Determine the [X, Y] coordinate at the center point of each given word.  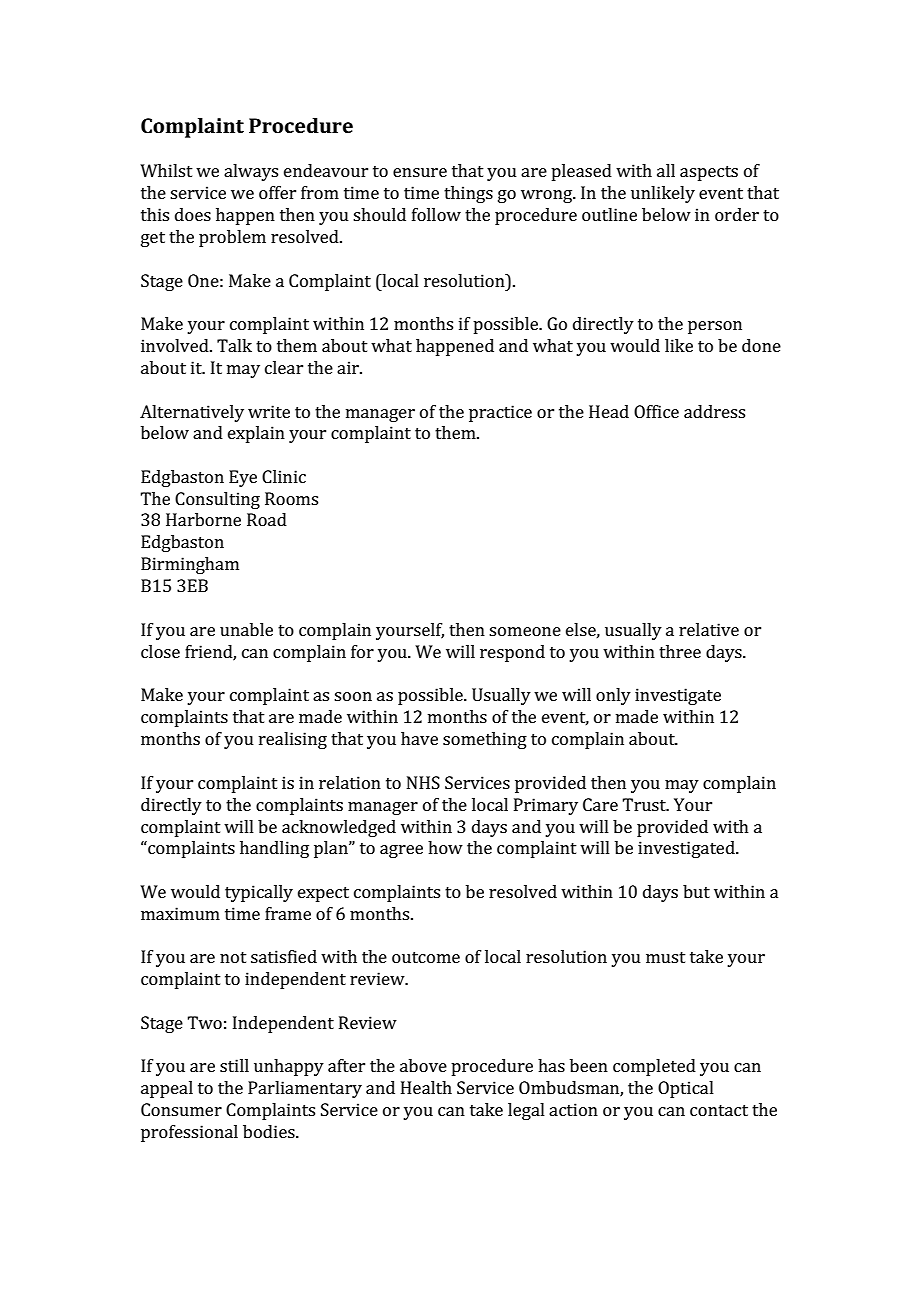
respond [512, 653]
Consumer [181, 1109]
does [193, 214]
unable [246, 629]
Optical [686, 1089]
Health [426, 1087]
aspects [709, 173]
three [680, 651]
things [468, 194]
